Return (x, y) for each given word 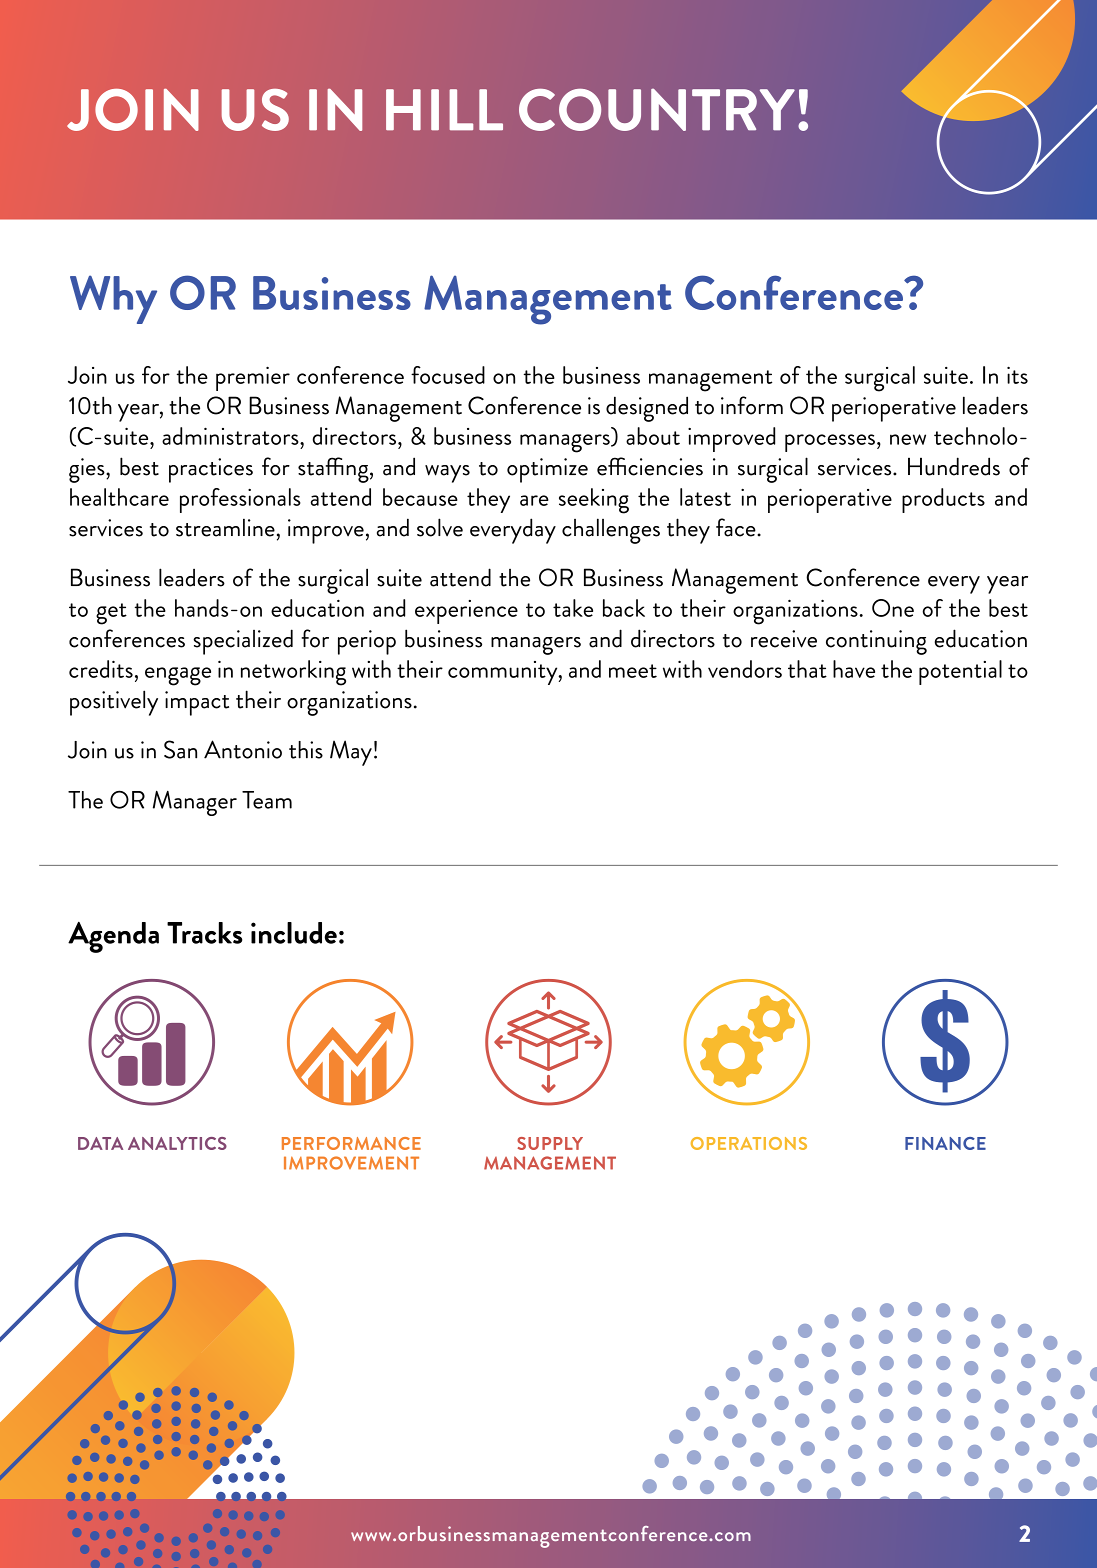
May (351, 753)
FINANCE (945, 1143)
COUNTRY (657, 109)
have (854, 669)
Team (267, 800)
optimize (547, 470)
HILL (444, 110)
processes (830, 443)
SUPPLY (550, 1143)
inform (752, 405)
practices (211, 470)
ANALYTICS (177, 1143)
